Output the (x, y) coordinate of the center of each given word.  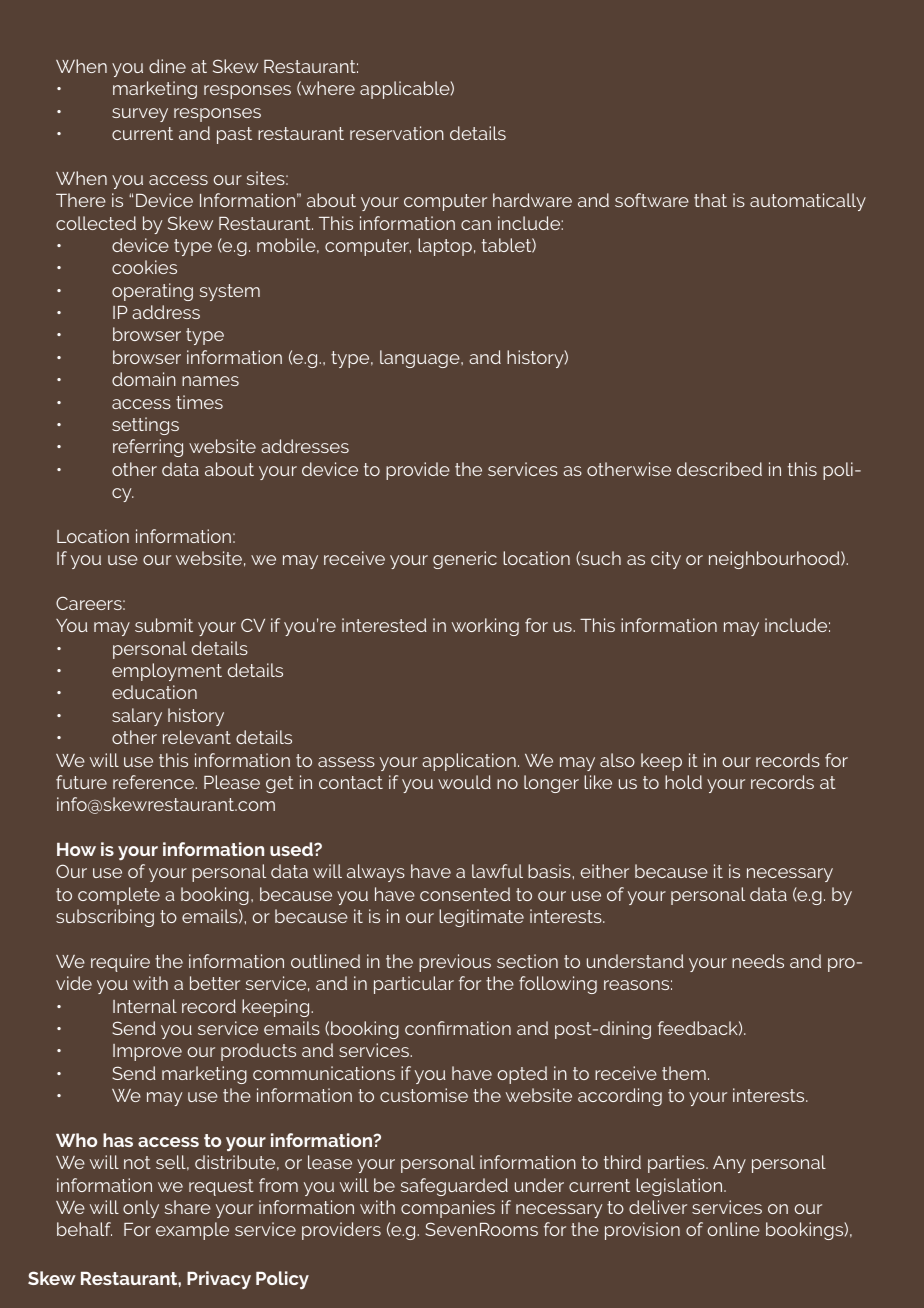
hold (683, 782)
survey (140, 115)
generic (465, 560)
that (710, 200)
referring (148, 448)
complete (119, 896)
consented (465, 894)
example (192, 1231)
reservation (397, 133)
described (719, 469)
